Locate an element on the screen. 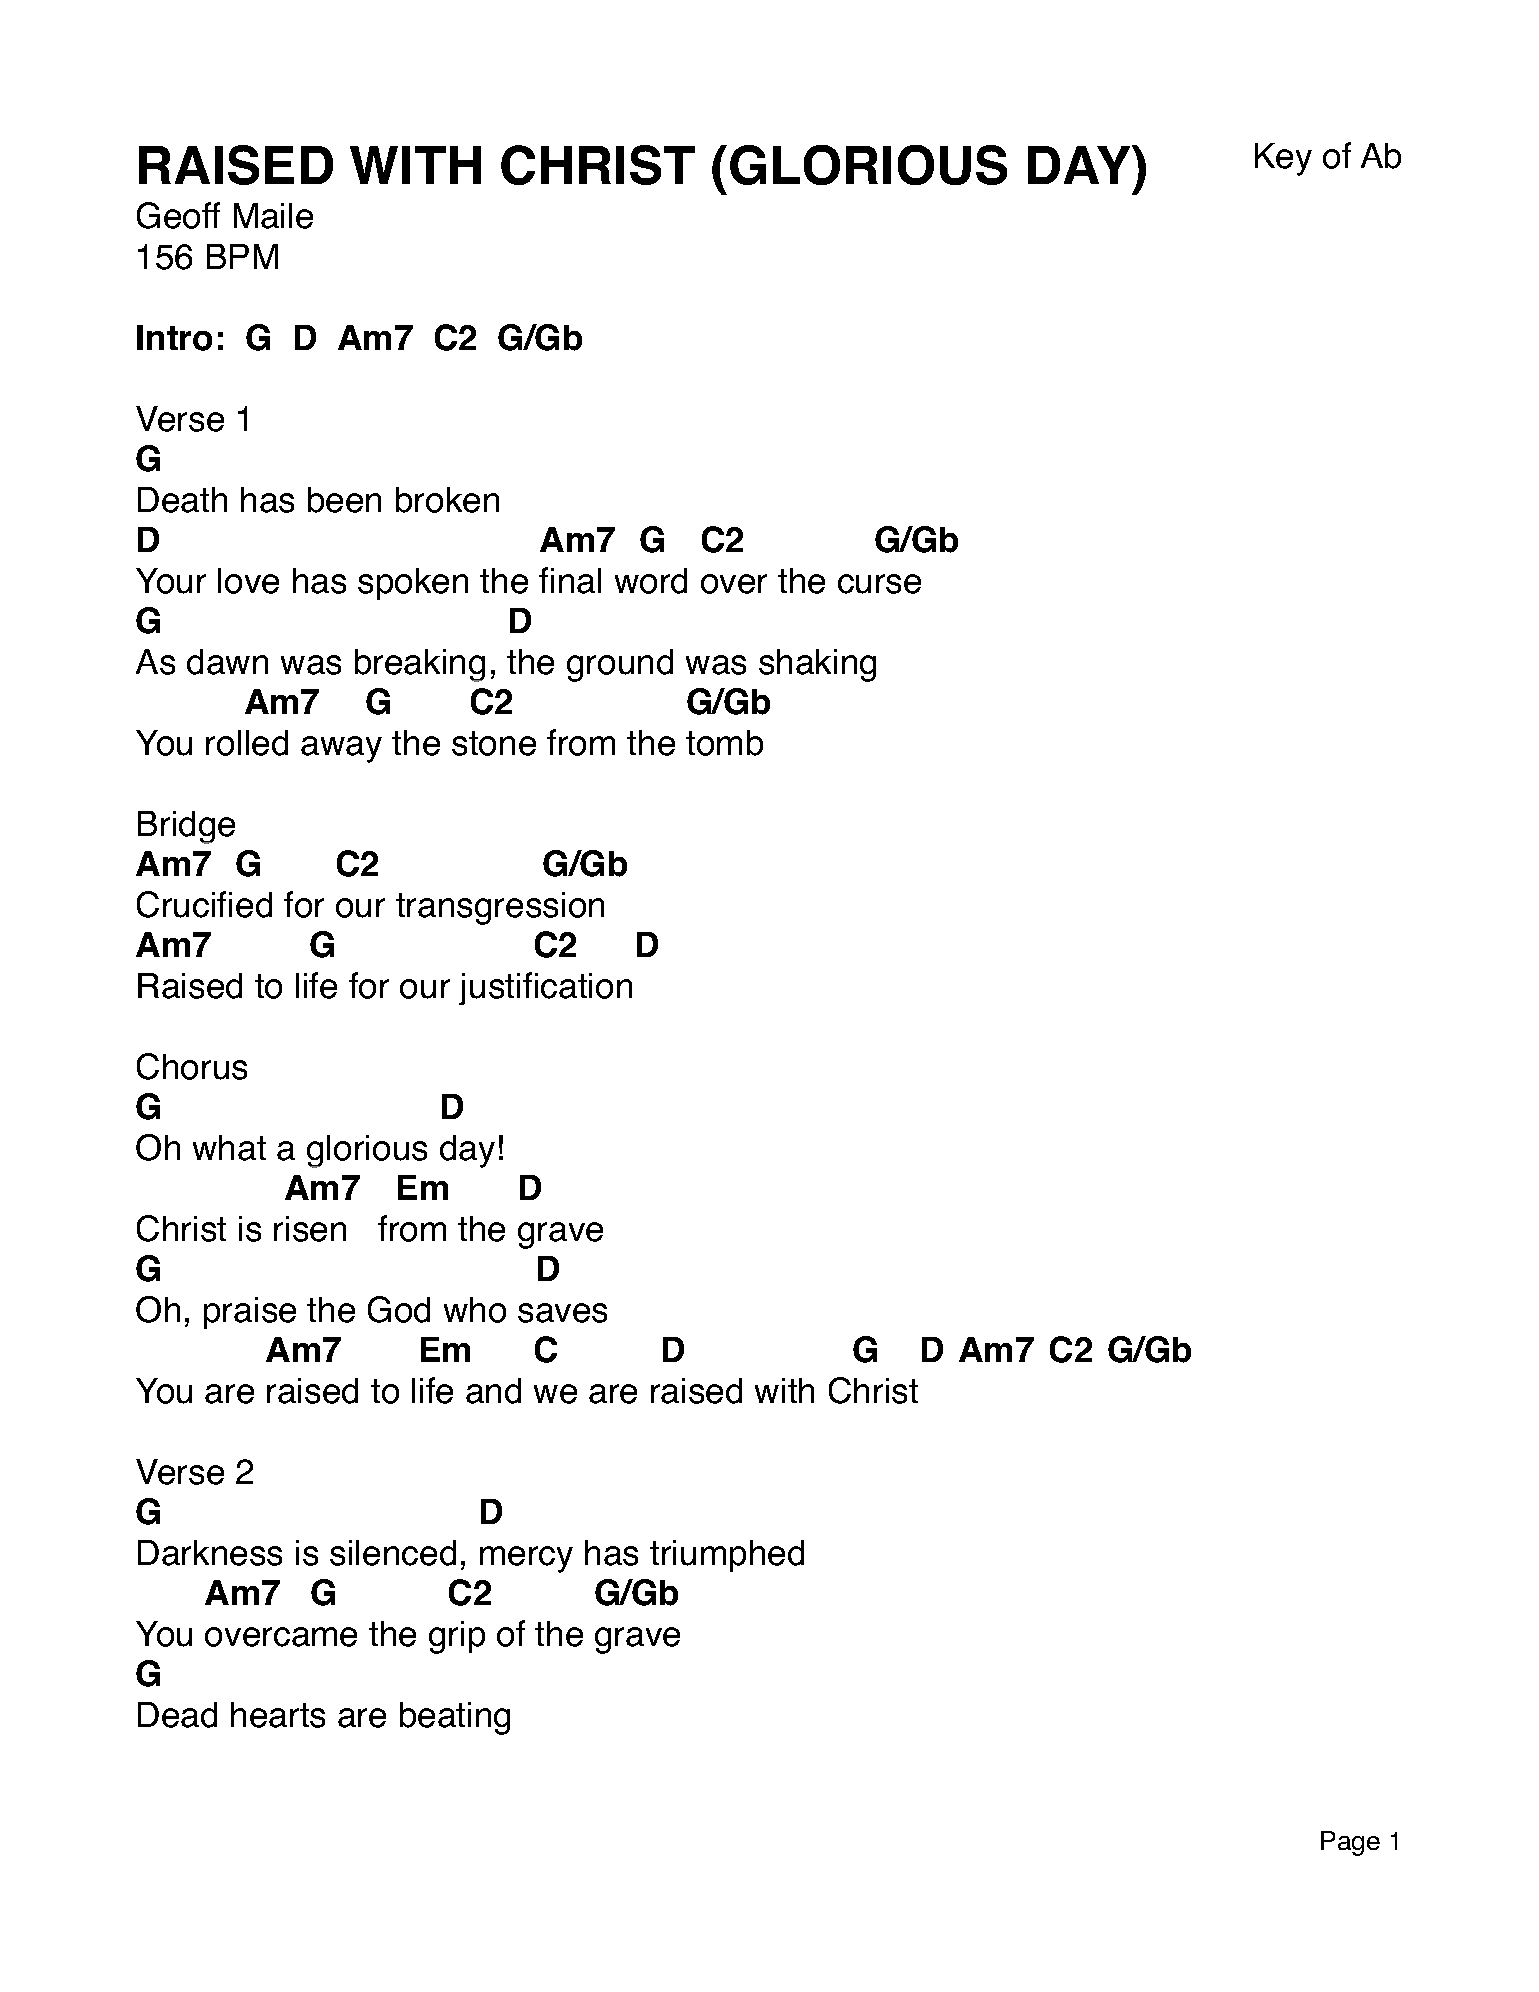  hearts is located at coordinates (278, 1715).
